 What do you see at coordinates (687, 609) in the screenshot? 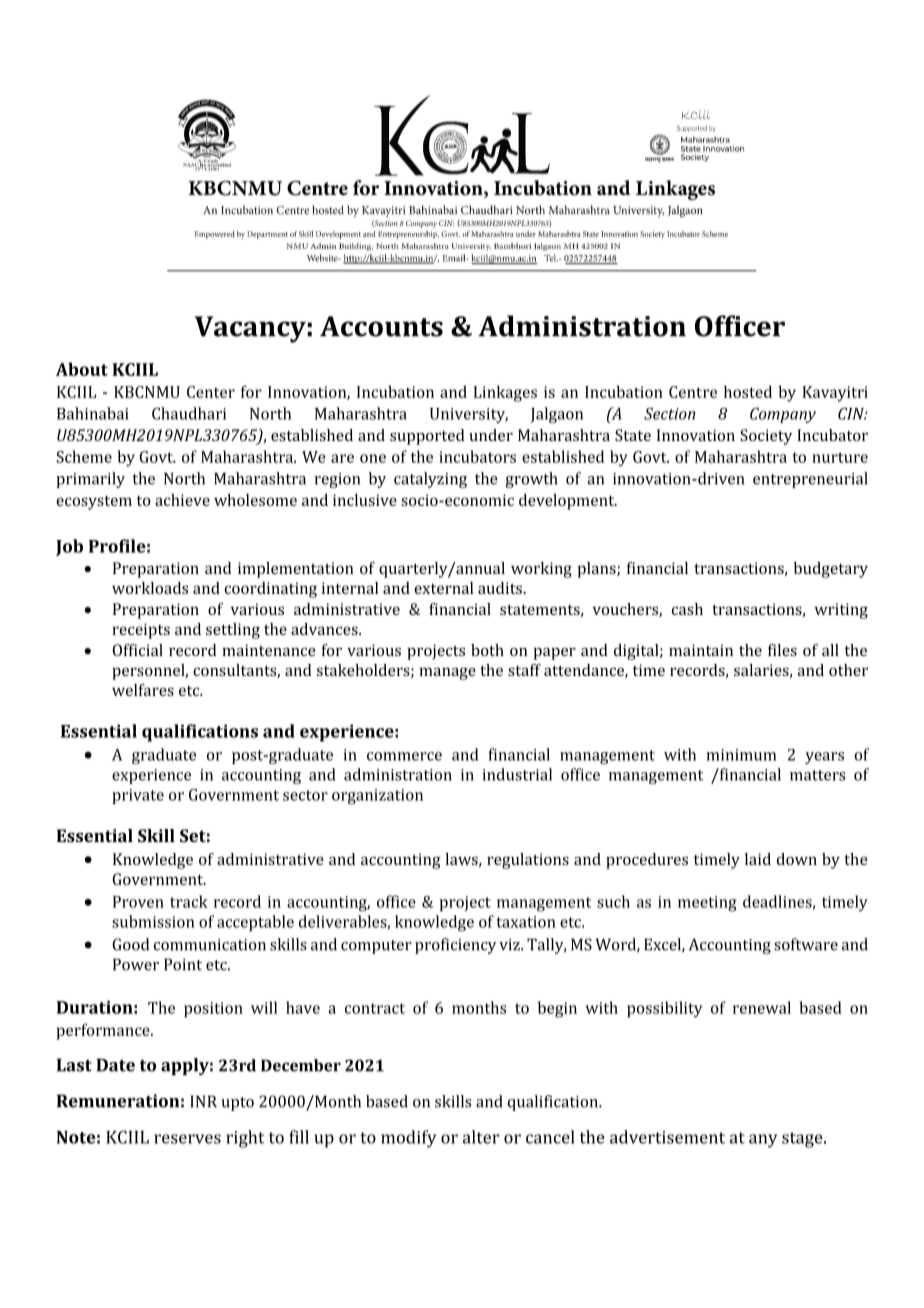
I see `cash` at bounding box center [687, 609].
